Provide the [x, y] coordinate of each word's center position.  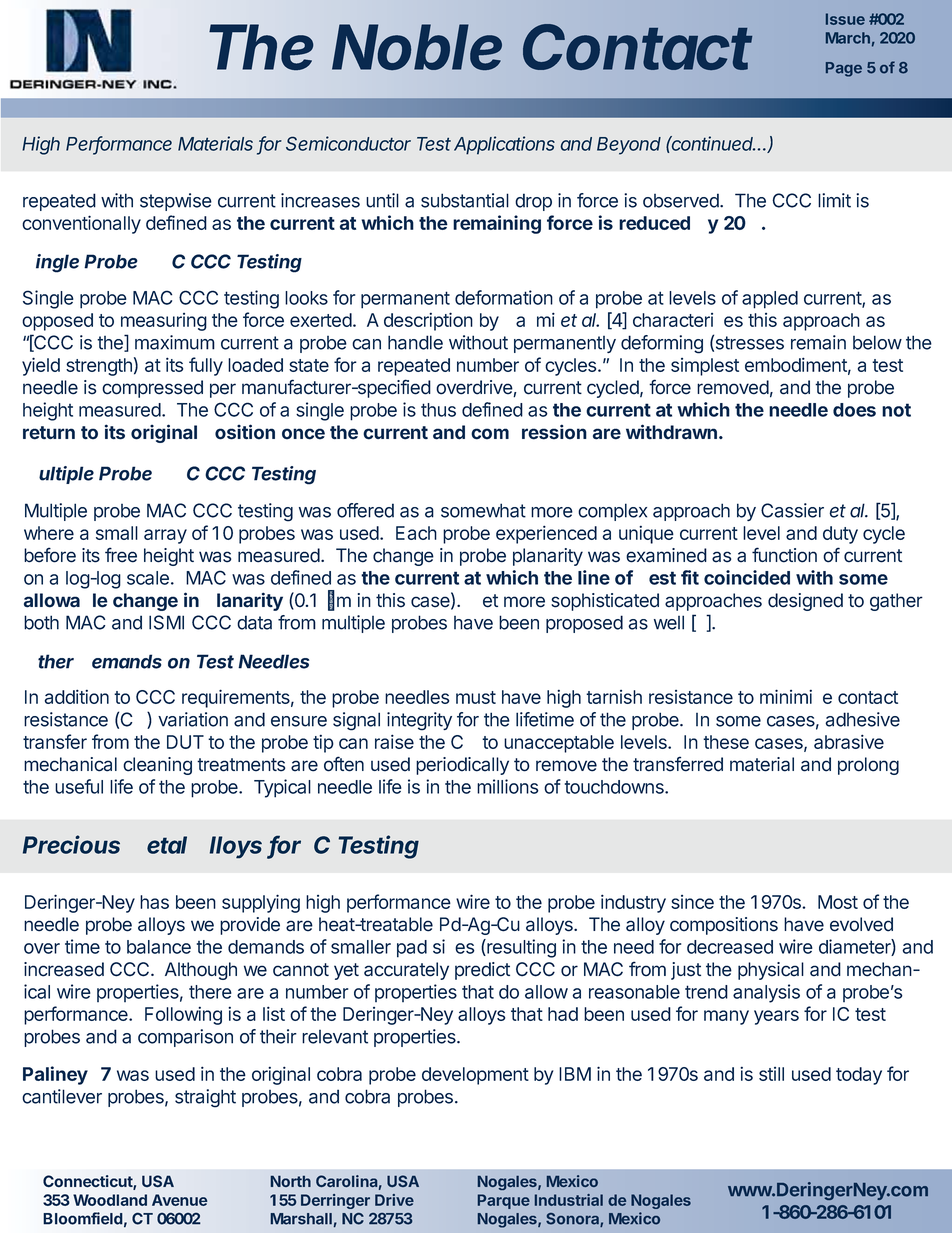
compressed [152, 389]
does [854, 410]
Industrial [569, 1200]
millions [508, 786]
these [726, 742]
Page [844, 69]
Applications [504, 145]
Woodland [110, 1200]
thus [438, 410]
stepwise [176, 202]
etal [167, 845]
